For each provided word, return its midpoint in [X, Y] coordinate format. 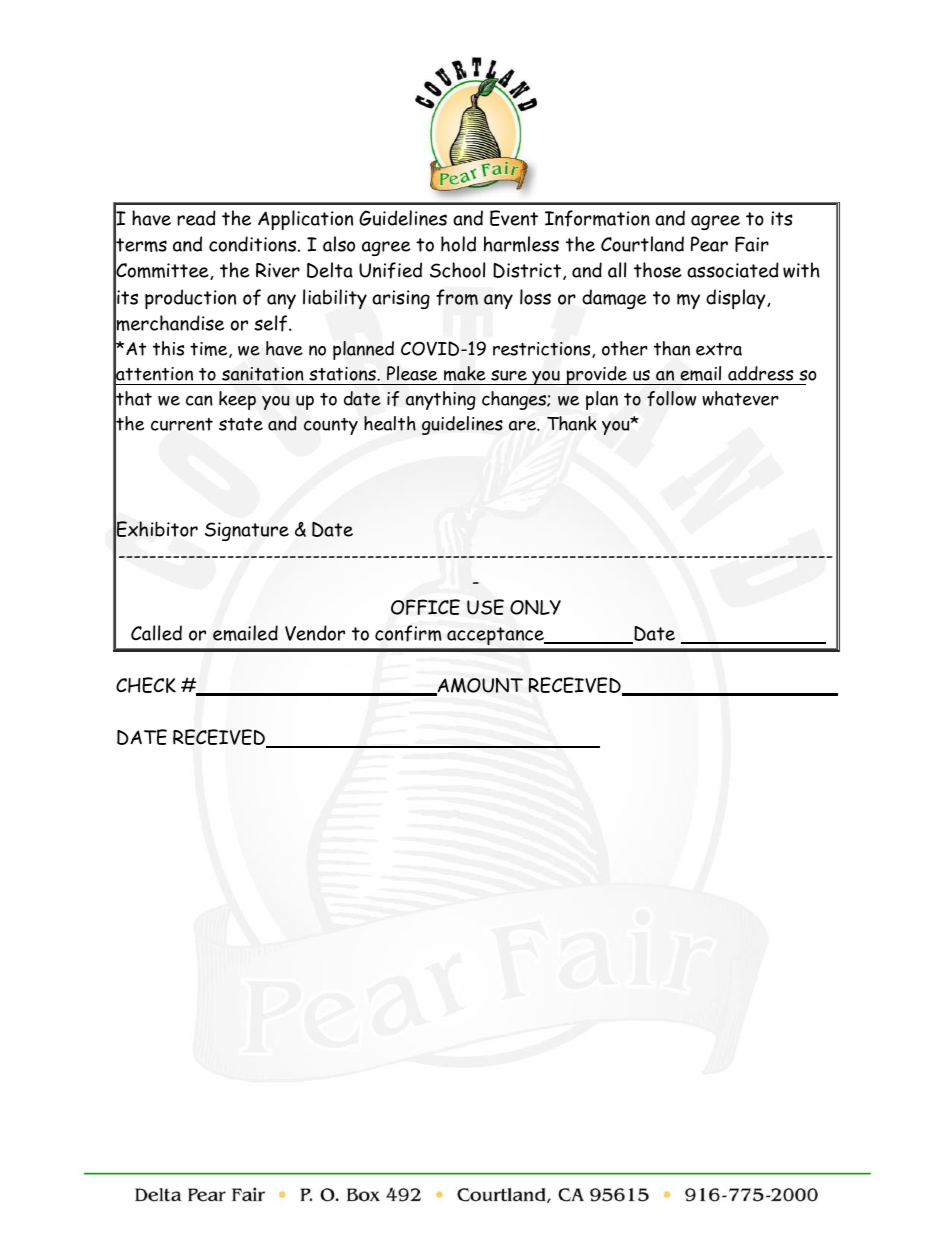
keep [237, 400]
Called [156, 633]
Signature [247, 531]
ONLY [535, 607]
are [523, 426]
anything [441, 400]
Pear [709, 244]
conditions [254, 244]
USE [485, 607]
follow [671, 399]
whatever [740, 398]
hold [458, 244]
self [272, 323]
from [457, 297]
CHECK [146, 685]
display [737, 299]
